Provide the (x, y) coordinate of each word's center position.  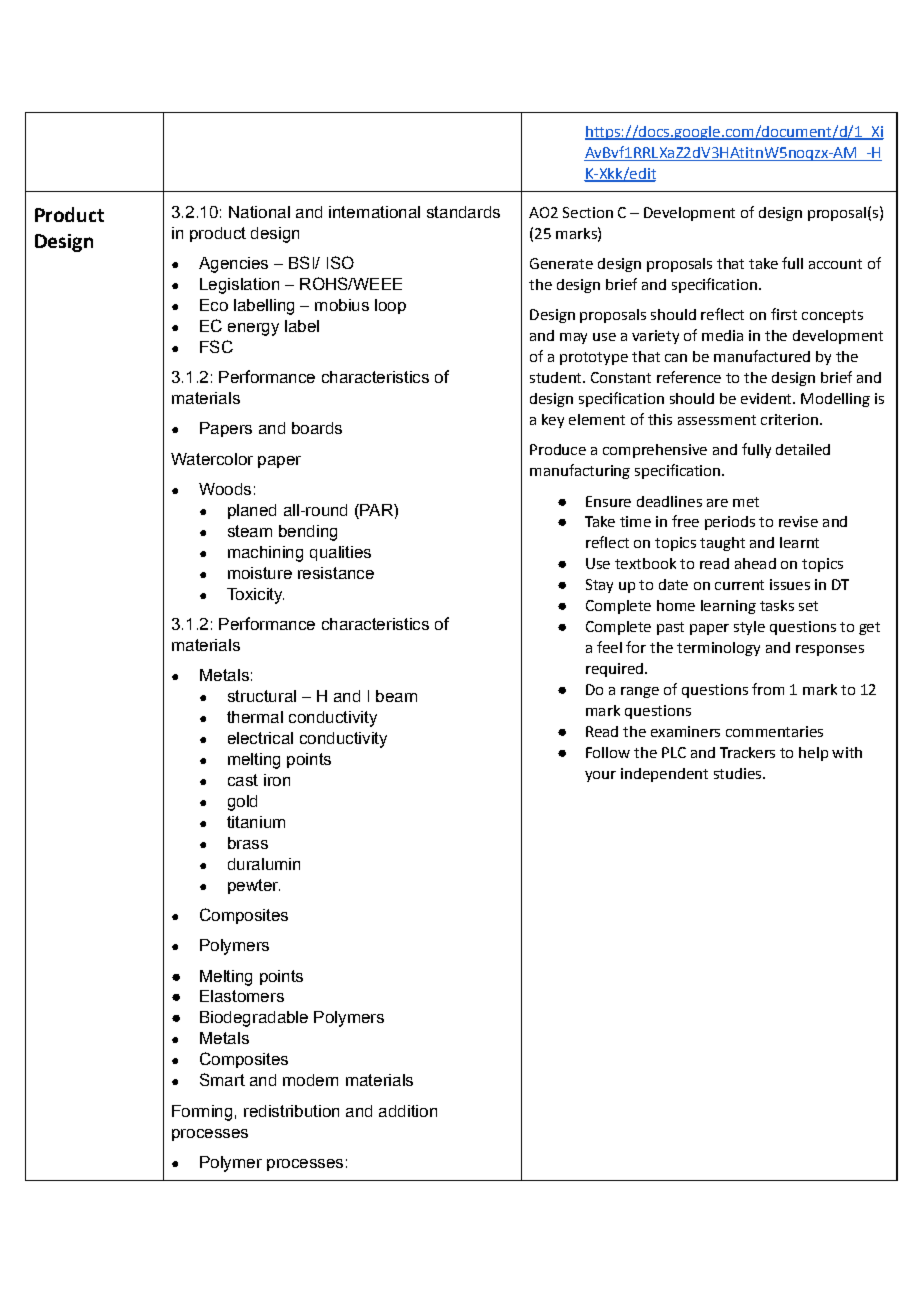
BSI (302, 262)
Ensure (608, 501)
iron (277, 780)
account (835, 264)
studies (739, 773)
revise (798, 521)
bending (308, 533)
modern (310, 1080)
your (600, 776)
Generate (561, 263)
